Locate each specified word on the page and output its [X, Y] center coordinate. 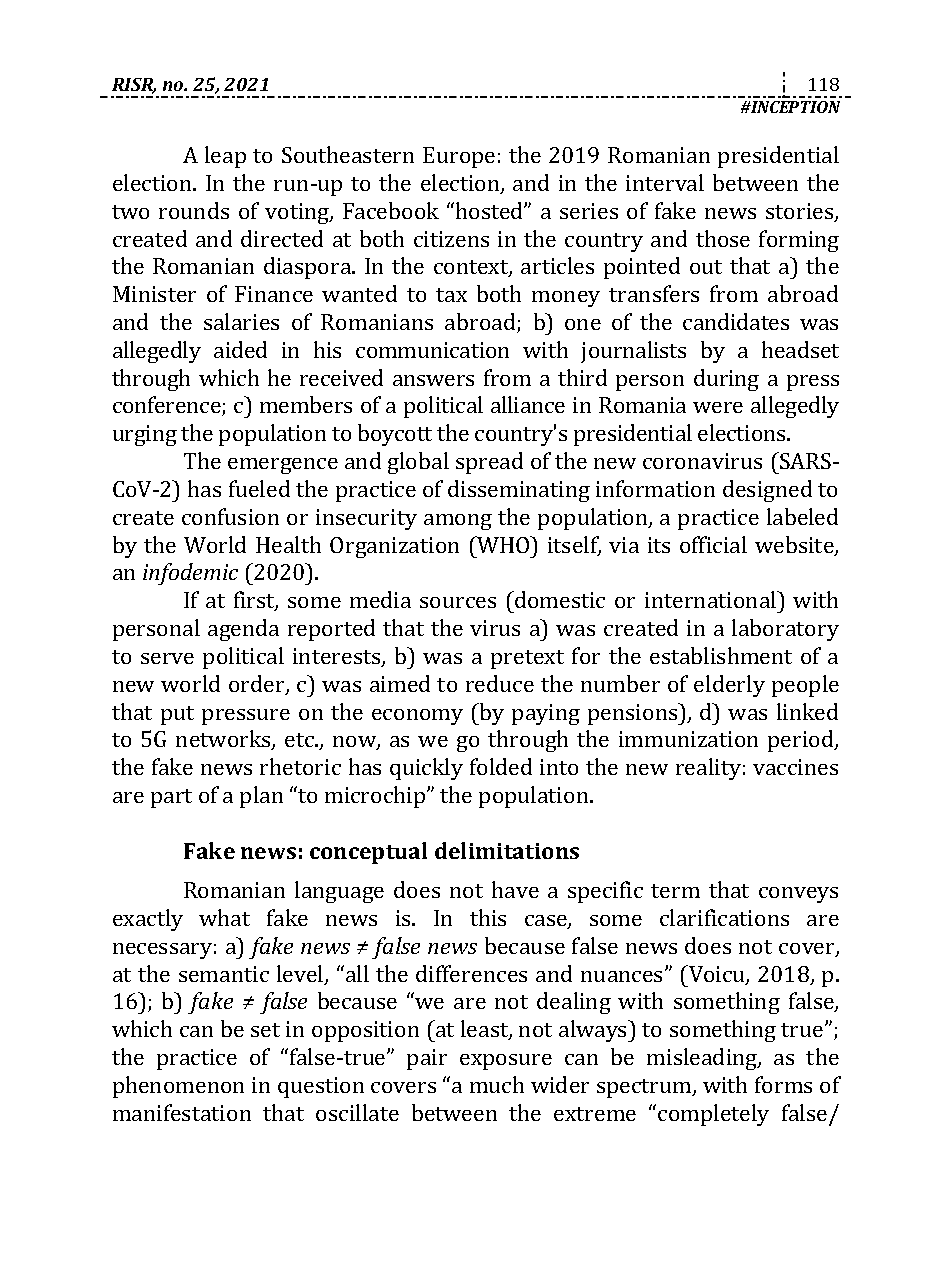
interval [665, 182]
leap [225, 157]
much [497, 1084]
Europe [459, 157]
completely [713, 1115]
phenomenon [178, 1087]
